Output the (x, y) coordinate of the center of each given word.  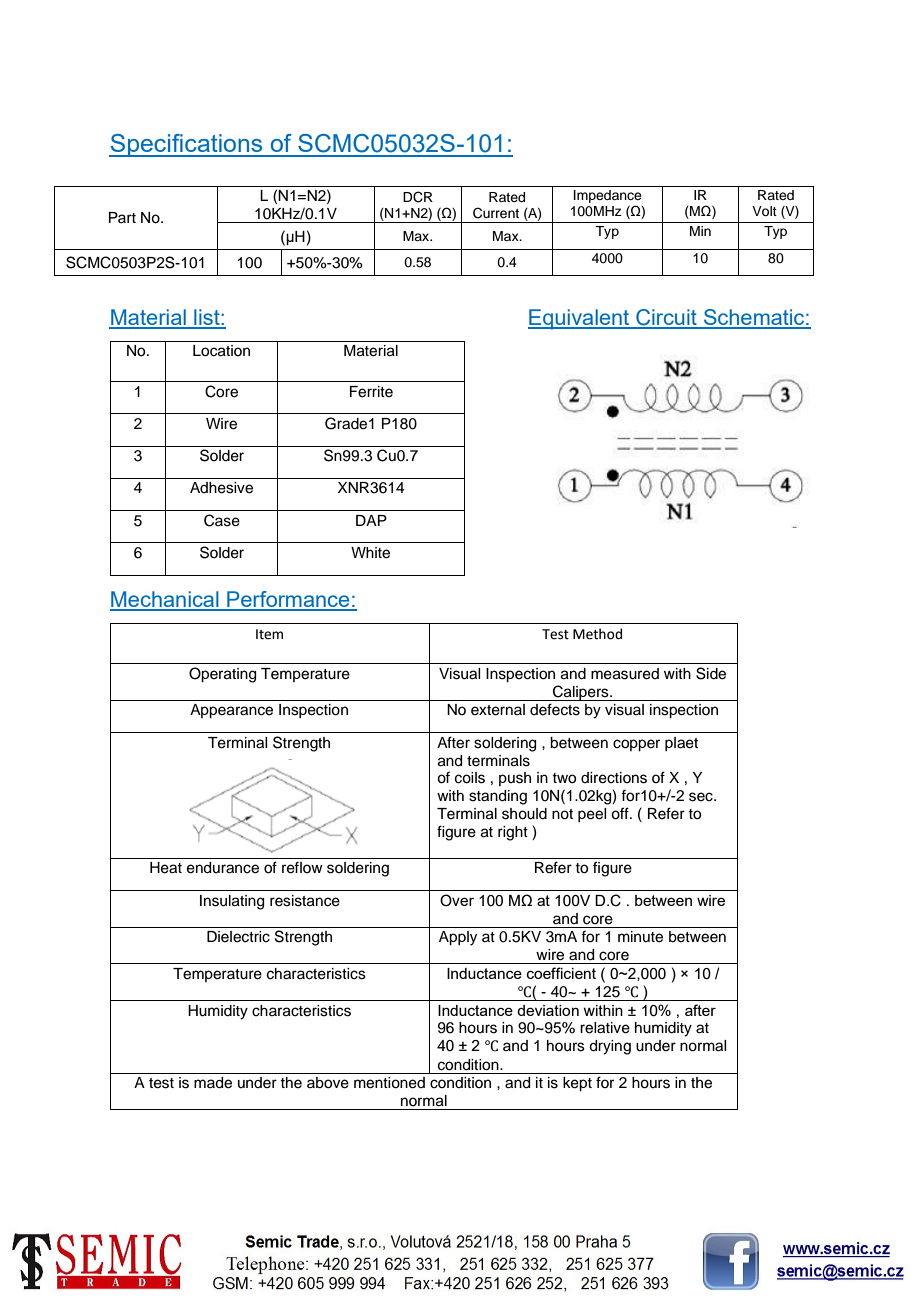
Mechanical (165, 600)
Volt (764, 211)
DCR (418, 197)
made (213, 1083)
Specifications (187, 145)
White (370, 553)
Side (711, 673)
